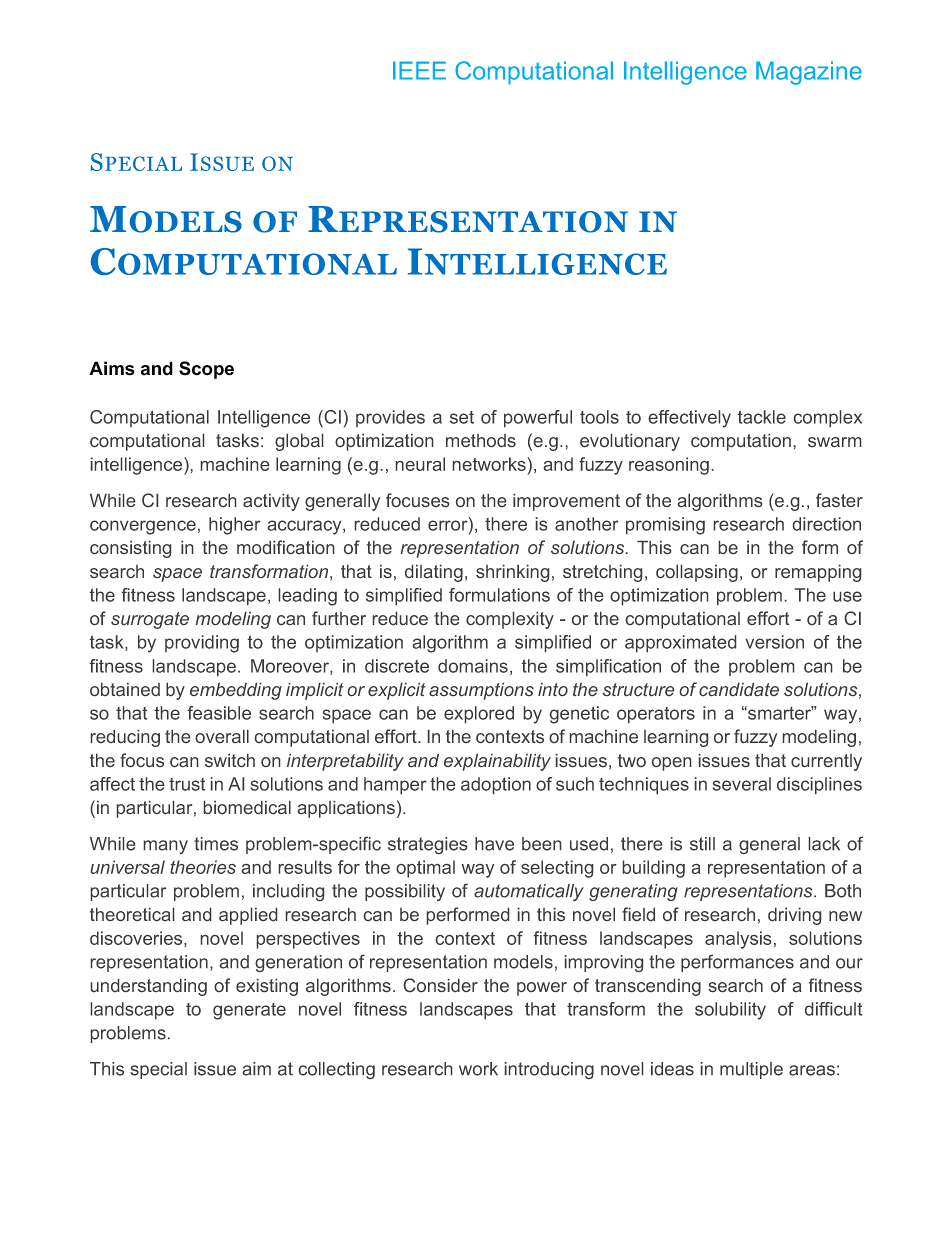 This screenshot has height=1233, width=952. What do you see at coordinates (839, 500) in the screenshot?
I see `faster` at bounding box center [839, 500].
